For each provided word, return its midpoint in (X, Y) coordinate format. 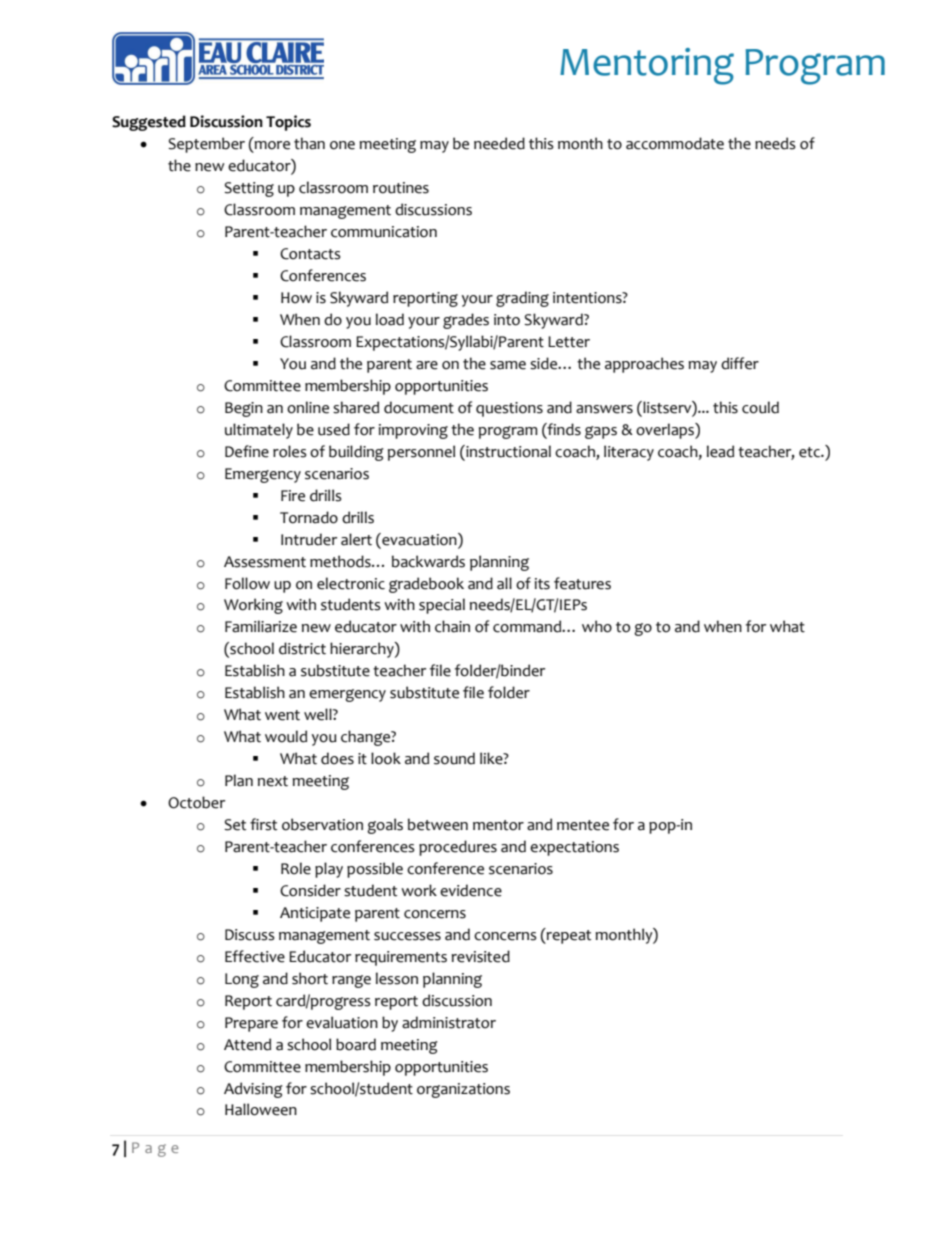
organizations (463, 1090)
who (597, 626)
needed (499, 143)
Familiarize (261, 626)
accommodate (675, 143)
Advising (253, 1090)
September (206, 145)
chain (452, 626)
